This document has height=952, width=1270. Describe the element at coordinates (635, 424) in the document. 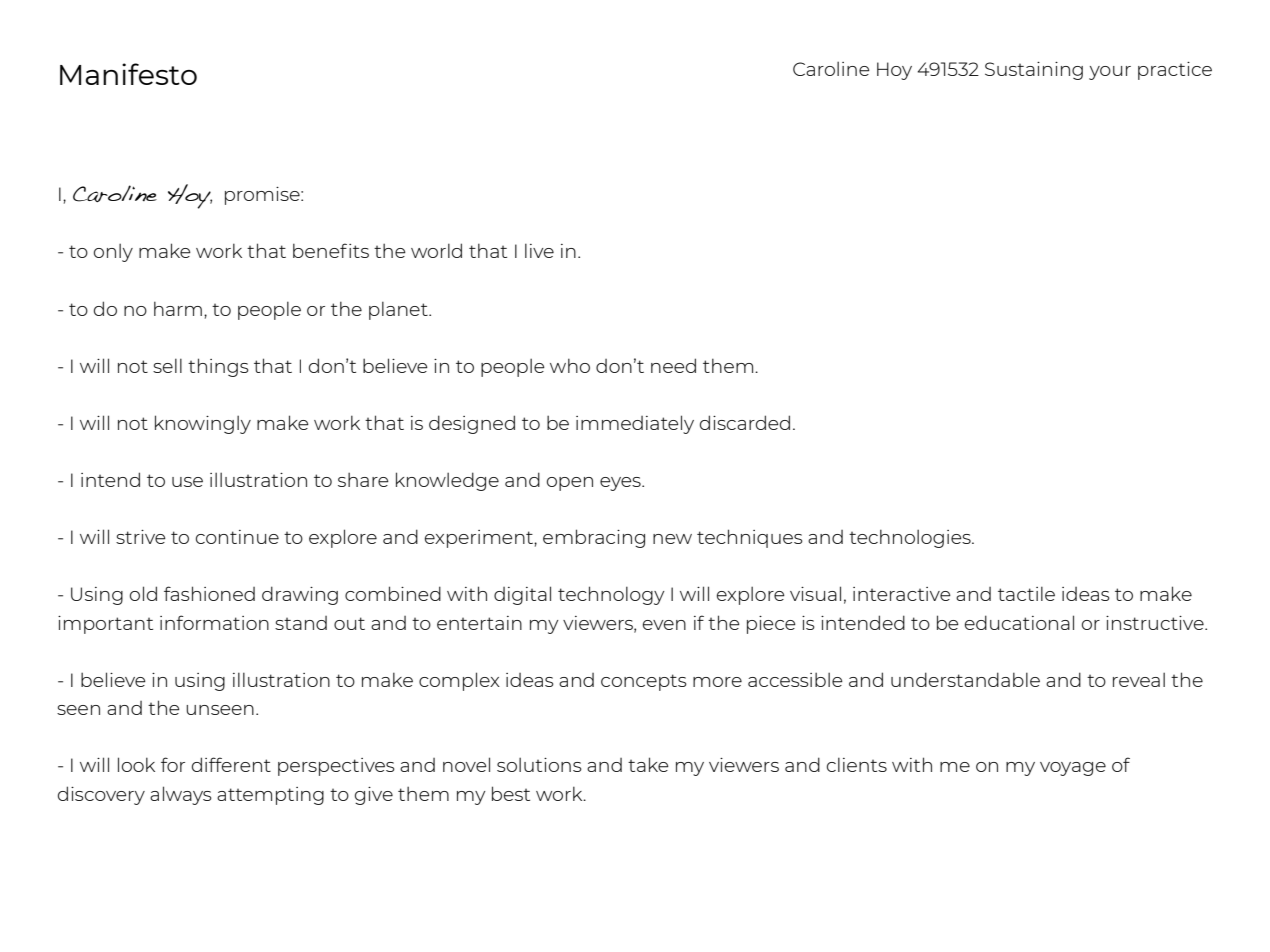

I see `immediately` at that location.
